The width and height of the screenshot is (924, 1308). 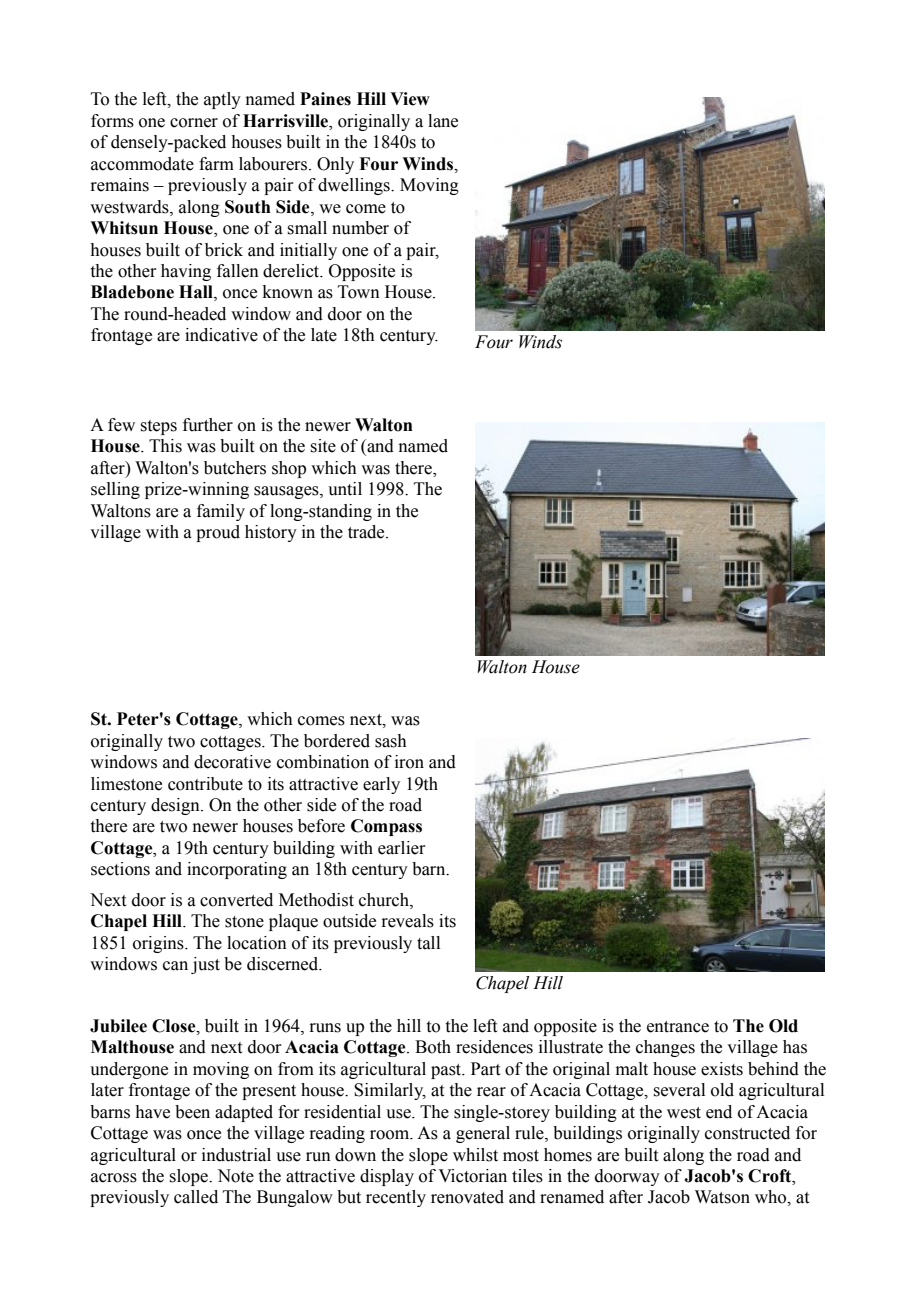 I want to click on Watson, so click(x=722, y=1197).
